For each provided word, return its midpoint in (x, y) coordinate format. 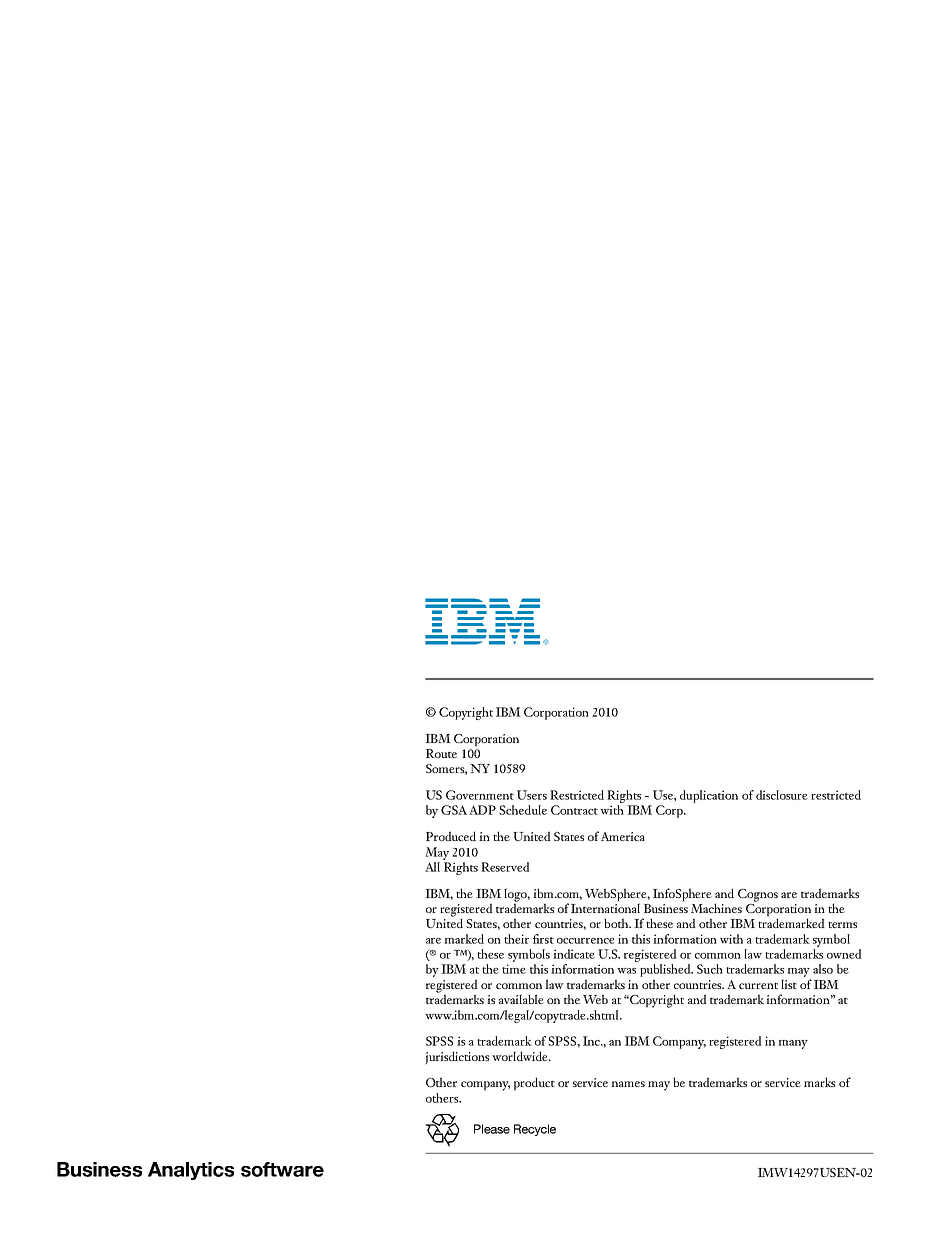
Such (710, 969)
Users (532, 795)
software (282, 1169)
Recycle (535, 1130)
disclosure (782, 795)
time (514, 969)
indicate (574, 954)
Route (441, 753)
